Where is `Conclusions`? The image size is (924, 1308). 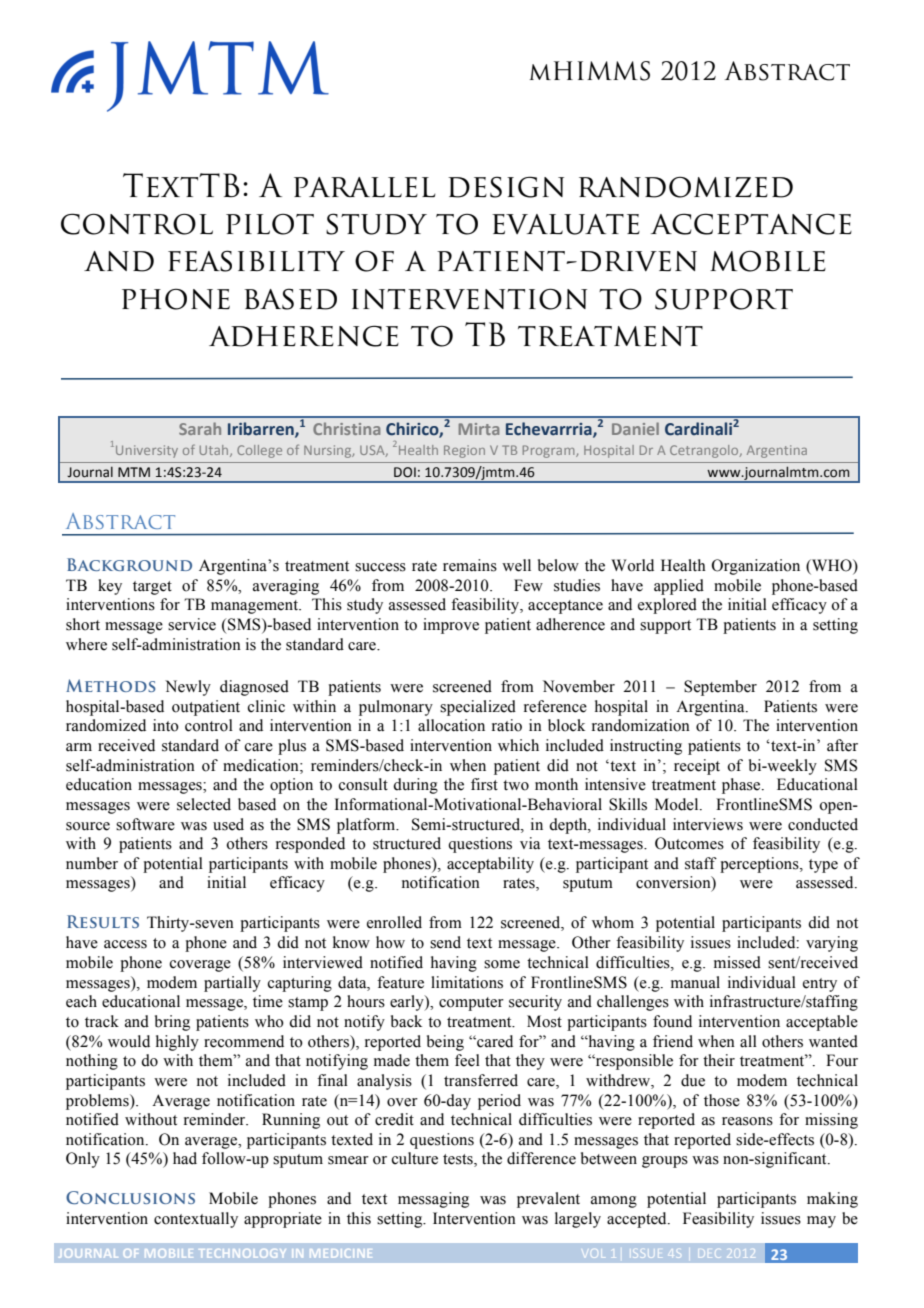 Conclusions is located at coordinates (130, 1197).
